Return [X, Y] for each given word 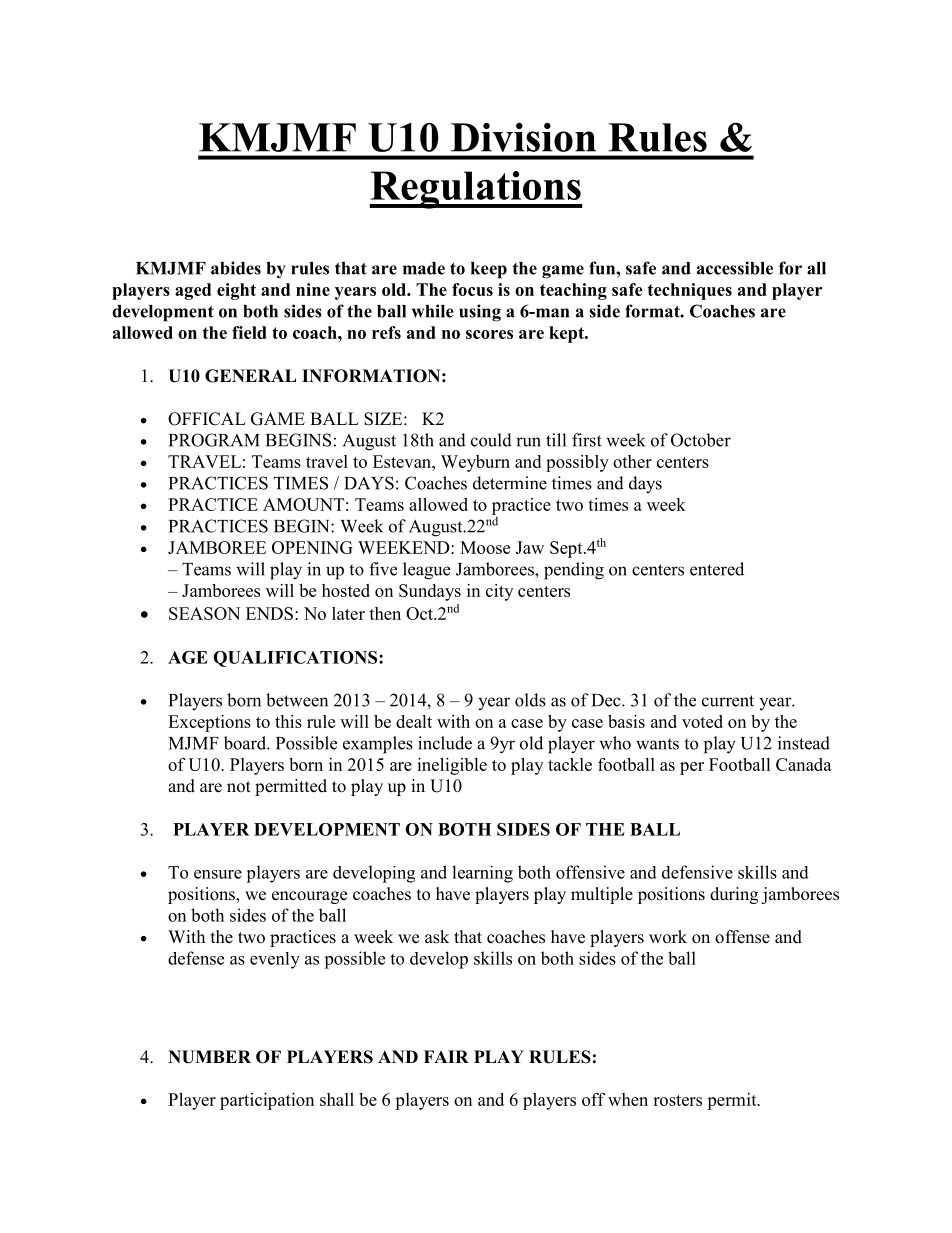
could [491, 440]
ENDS [269, 613]
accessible [735, 268]
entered [717, 569]
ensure [218, 874]
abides [236, 268]
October [701, 440]
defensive [697, 872]
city [499, 592]
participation [267, 1101]
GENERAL [250, 376]
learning [482, 874]
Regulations [476, 190]
